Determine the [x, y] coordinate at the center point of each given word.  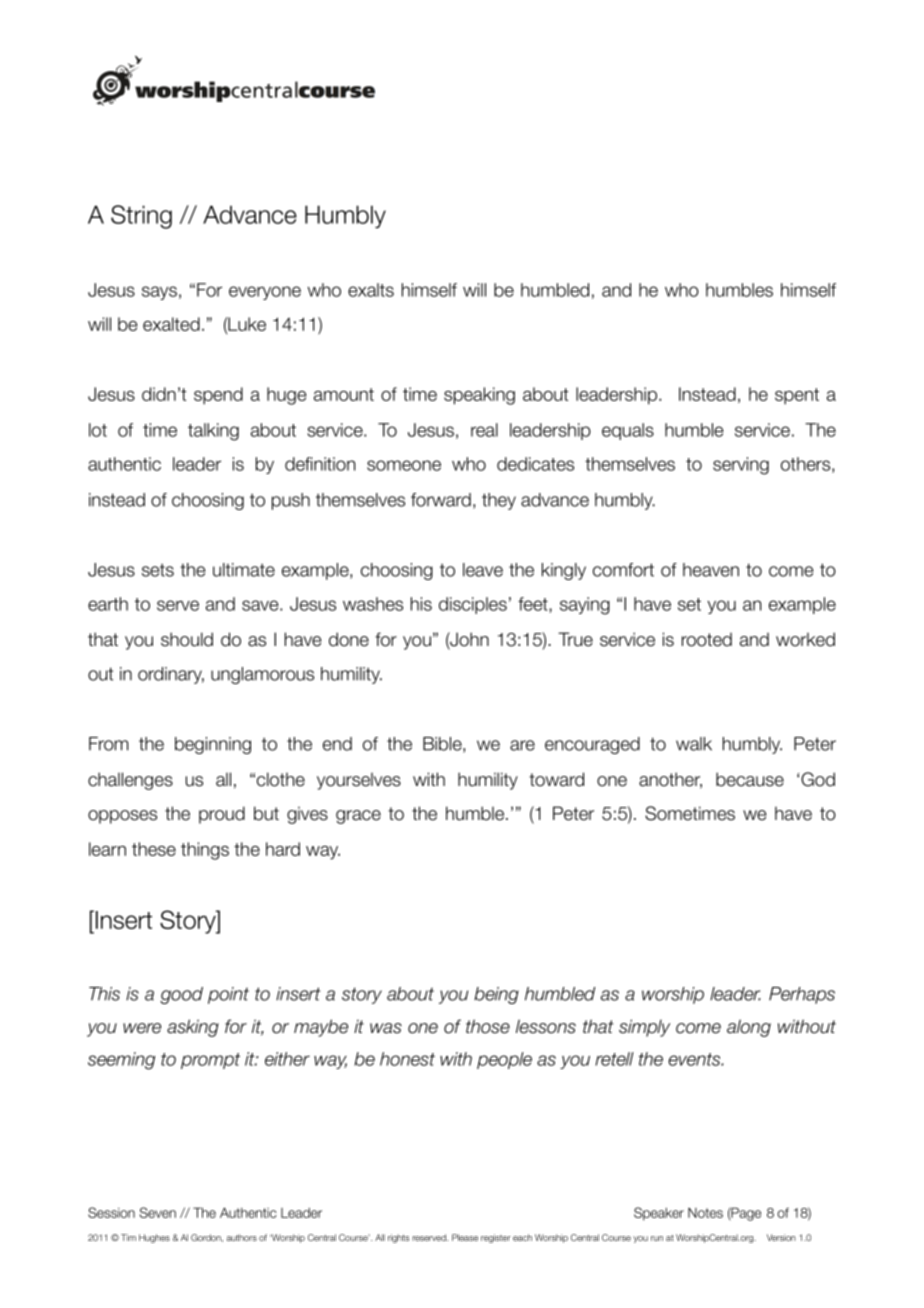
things [205, 851]
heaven [711, 570]
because [750, 779]
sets [158, 570]
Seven [158, 1212]
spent [797, 396]
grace [358, 817]
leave [483, 570]
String [141, 217]
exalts [371, 290]
